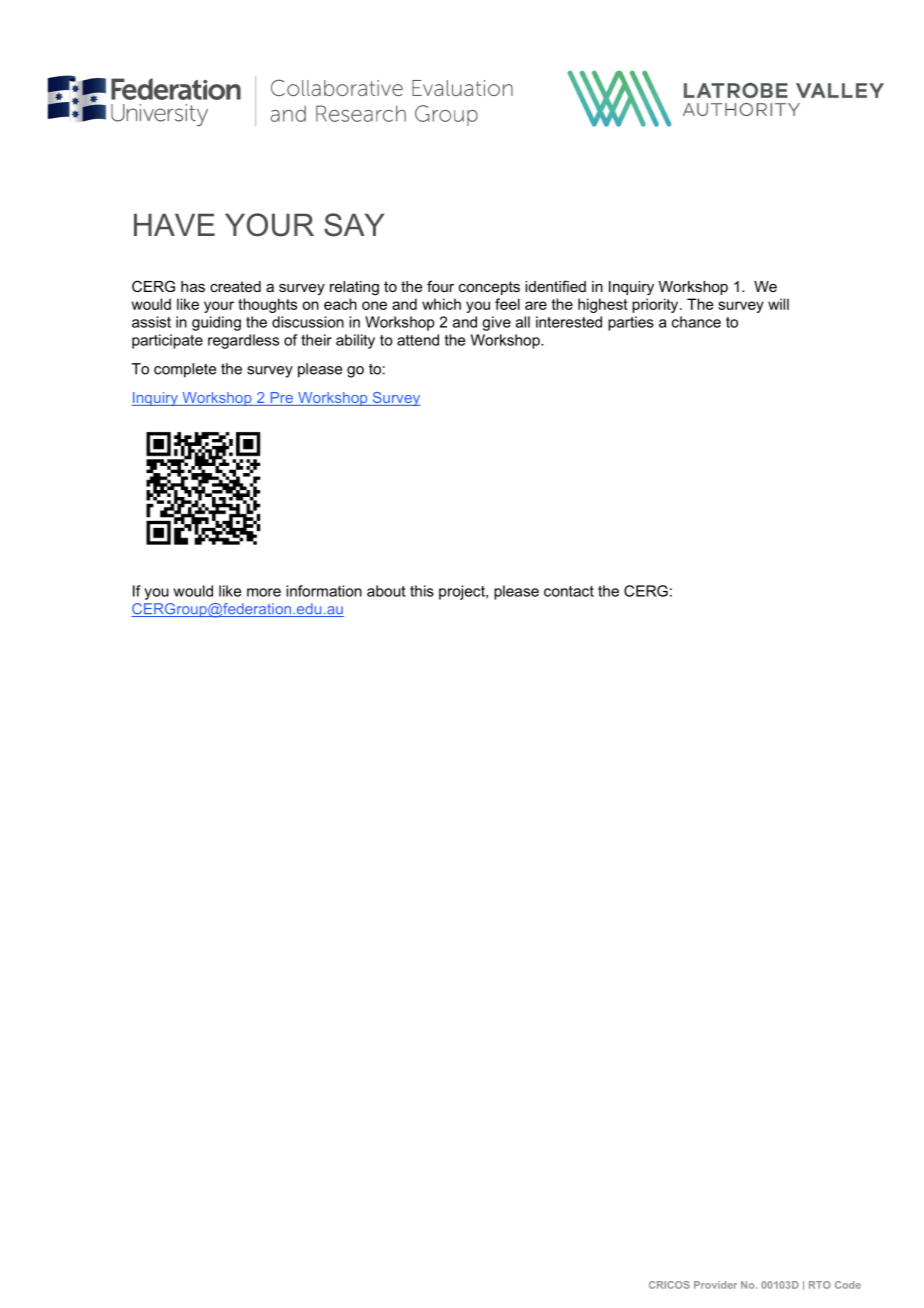 The image size is (924, 1308). What do you see at coordinates (264, 592) in the screenshot?
I see `more` at bounding box center [264, 592].
